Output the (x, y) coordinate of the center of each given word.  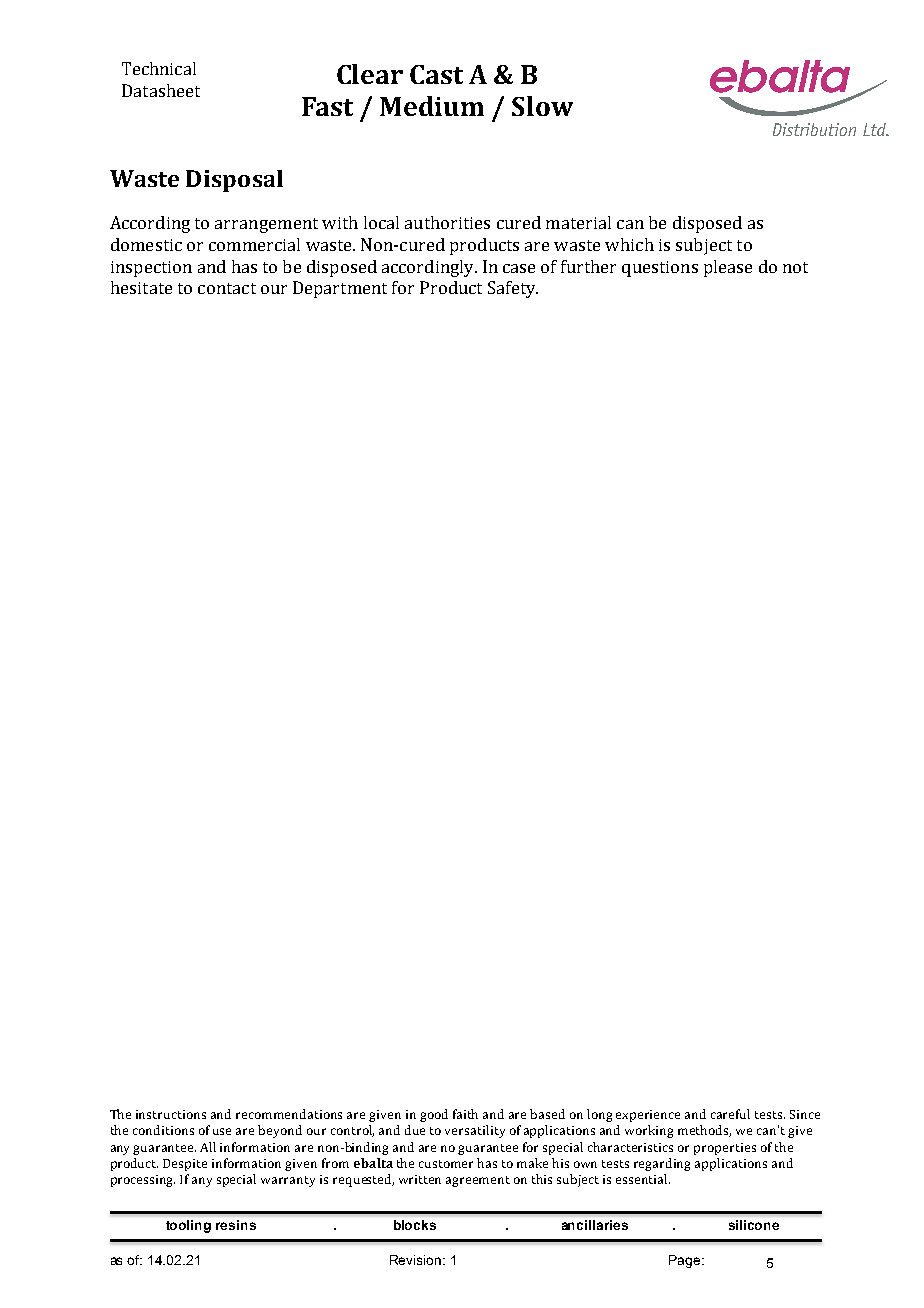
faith (465, 1114)
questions (660, 269)
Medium (432, 106)
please (728, 268)
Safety (513, 289)
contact (227, 288)
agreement (478, 1181)
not (795, 267)
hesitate (141, 287)
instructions (171, 1114)
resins (236, 1225)
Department (340, 289)
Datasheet (161, 90)
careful (730, 1114)
